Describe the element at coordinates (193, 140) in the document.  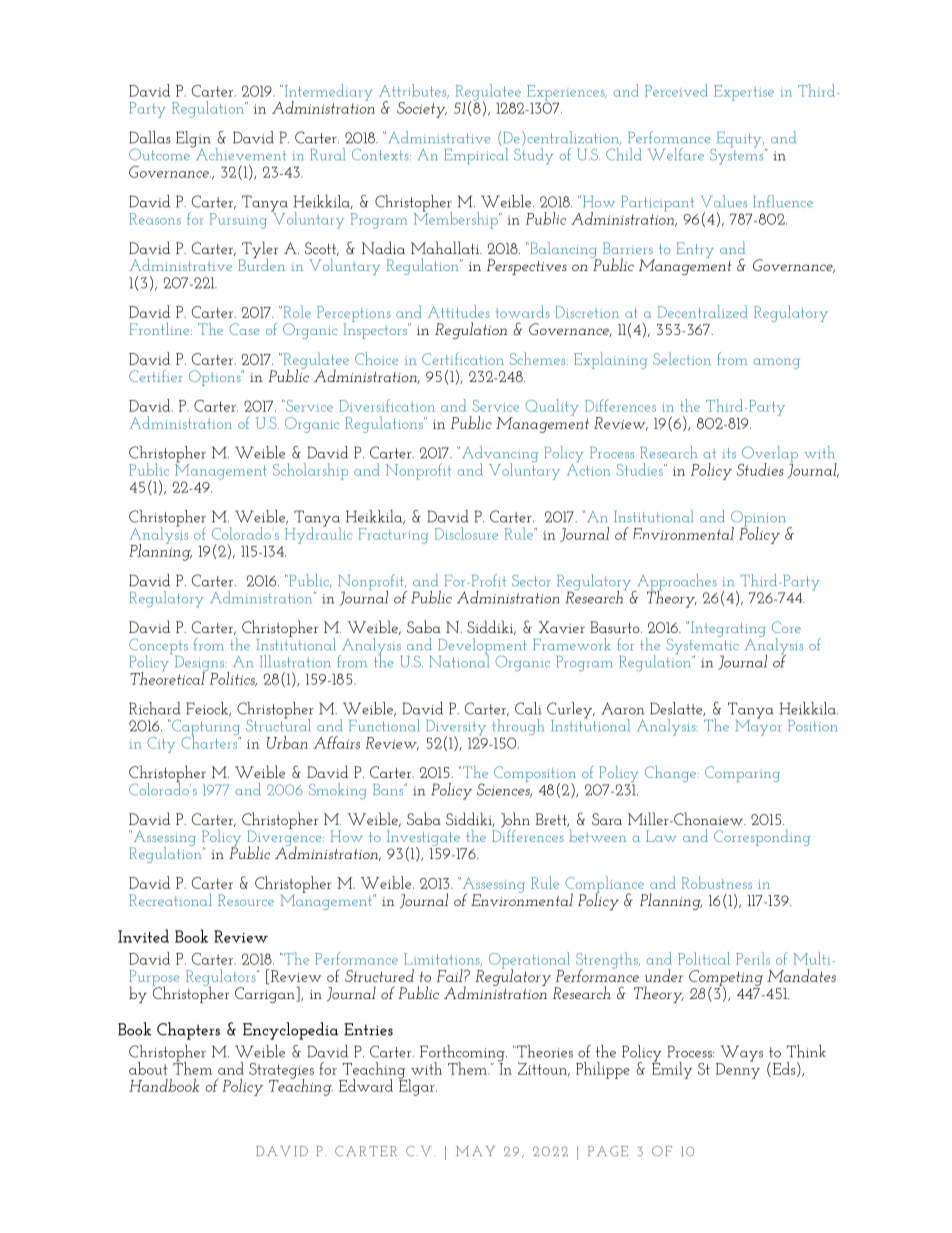
I see `Elgin` at that location.
